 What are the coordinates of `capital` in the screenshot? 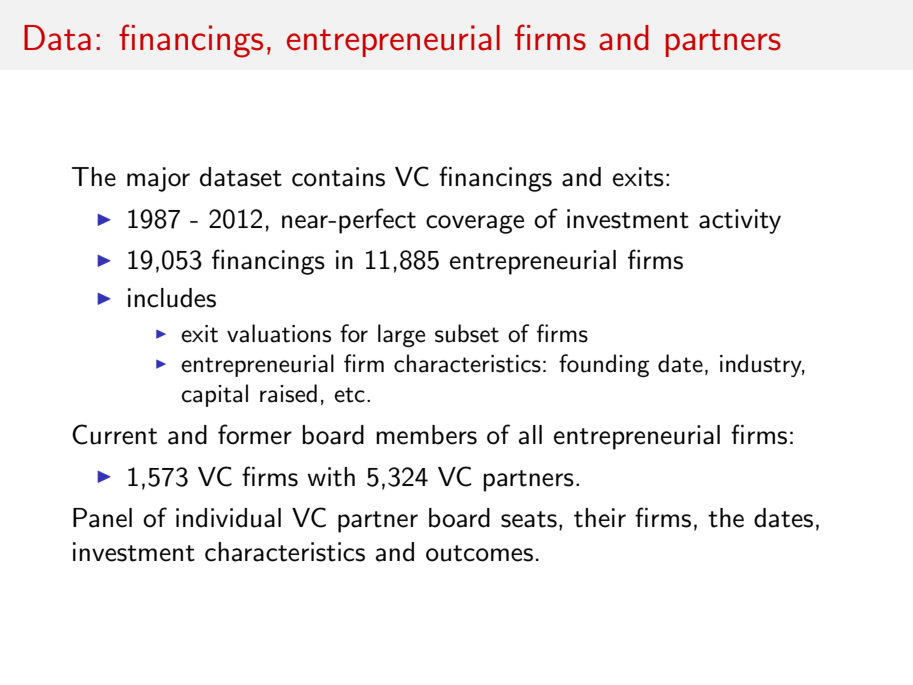 It's located at (214, 395).
